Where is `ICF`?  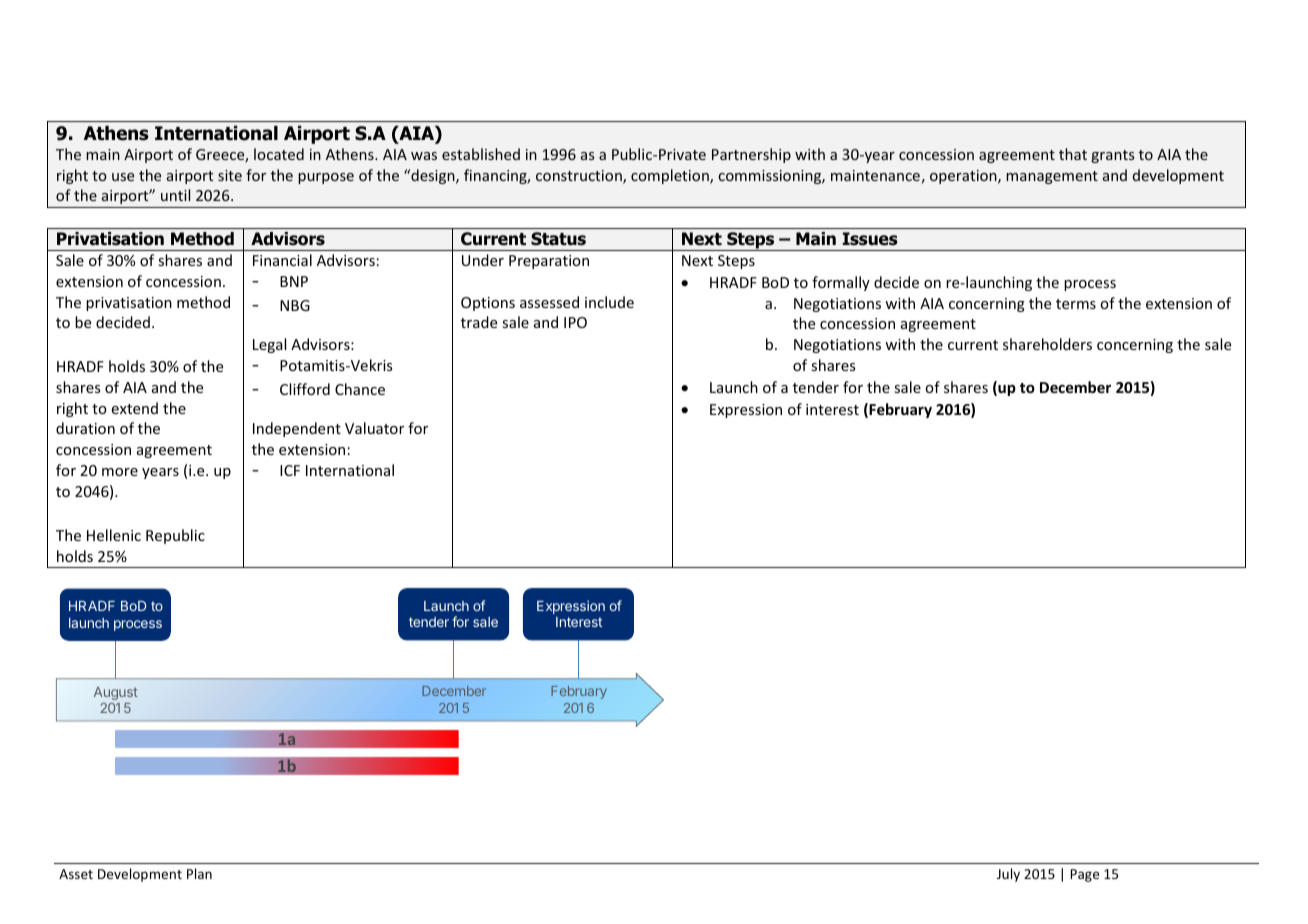
ICF is located at coordinates (290, 470).
